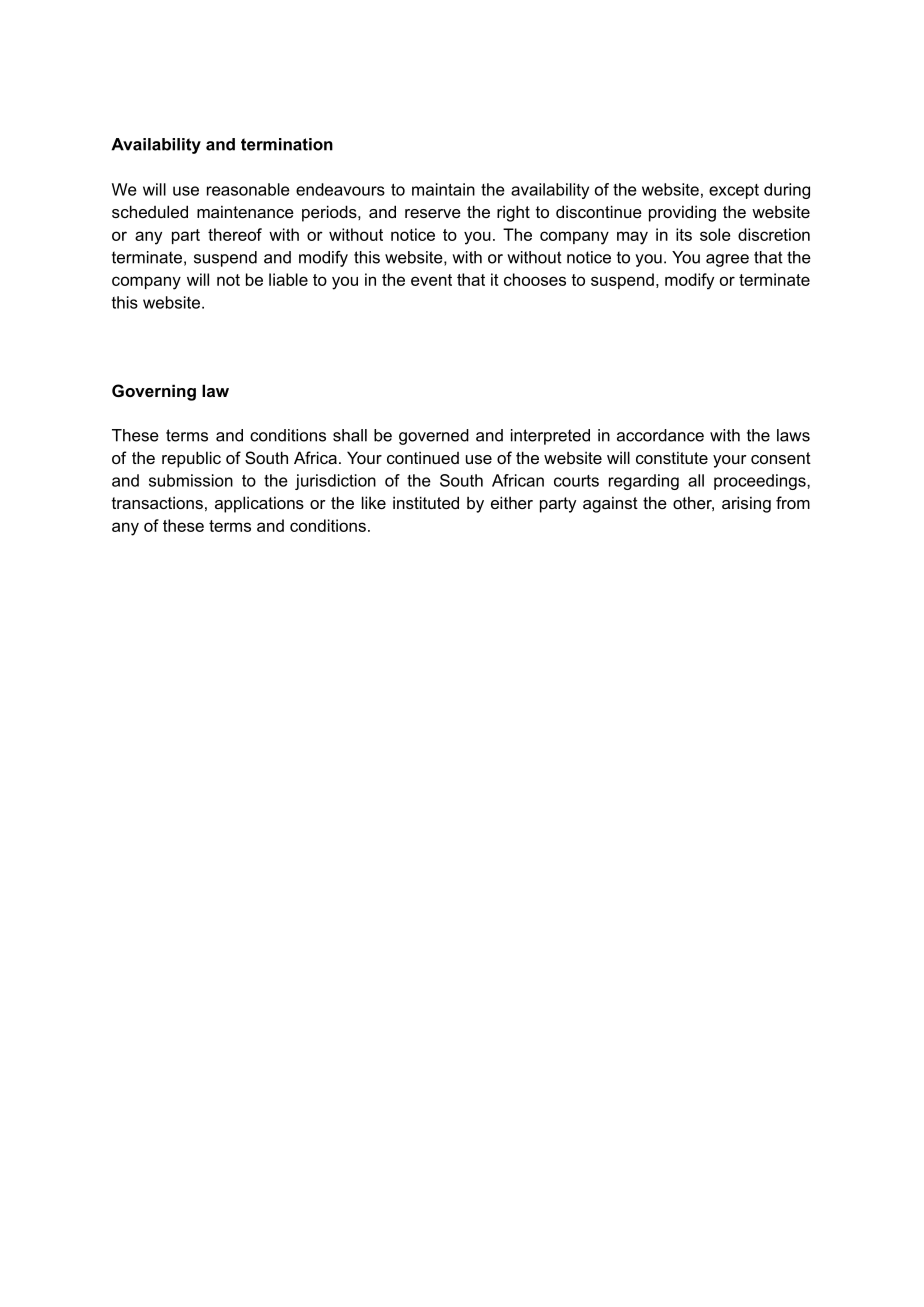 The height and width of the page is (1307, 924). I want to click on liable, so click(288, 279).
